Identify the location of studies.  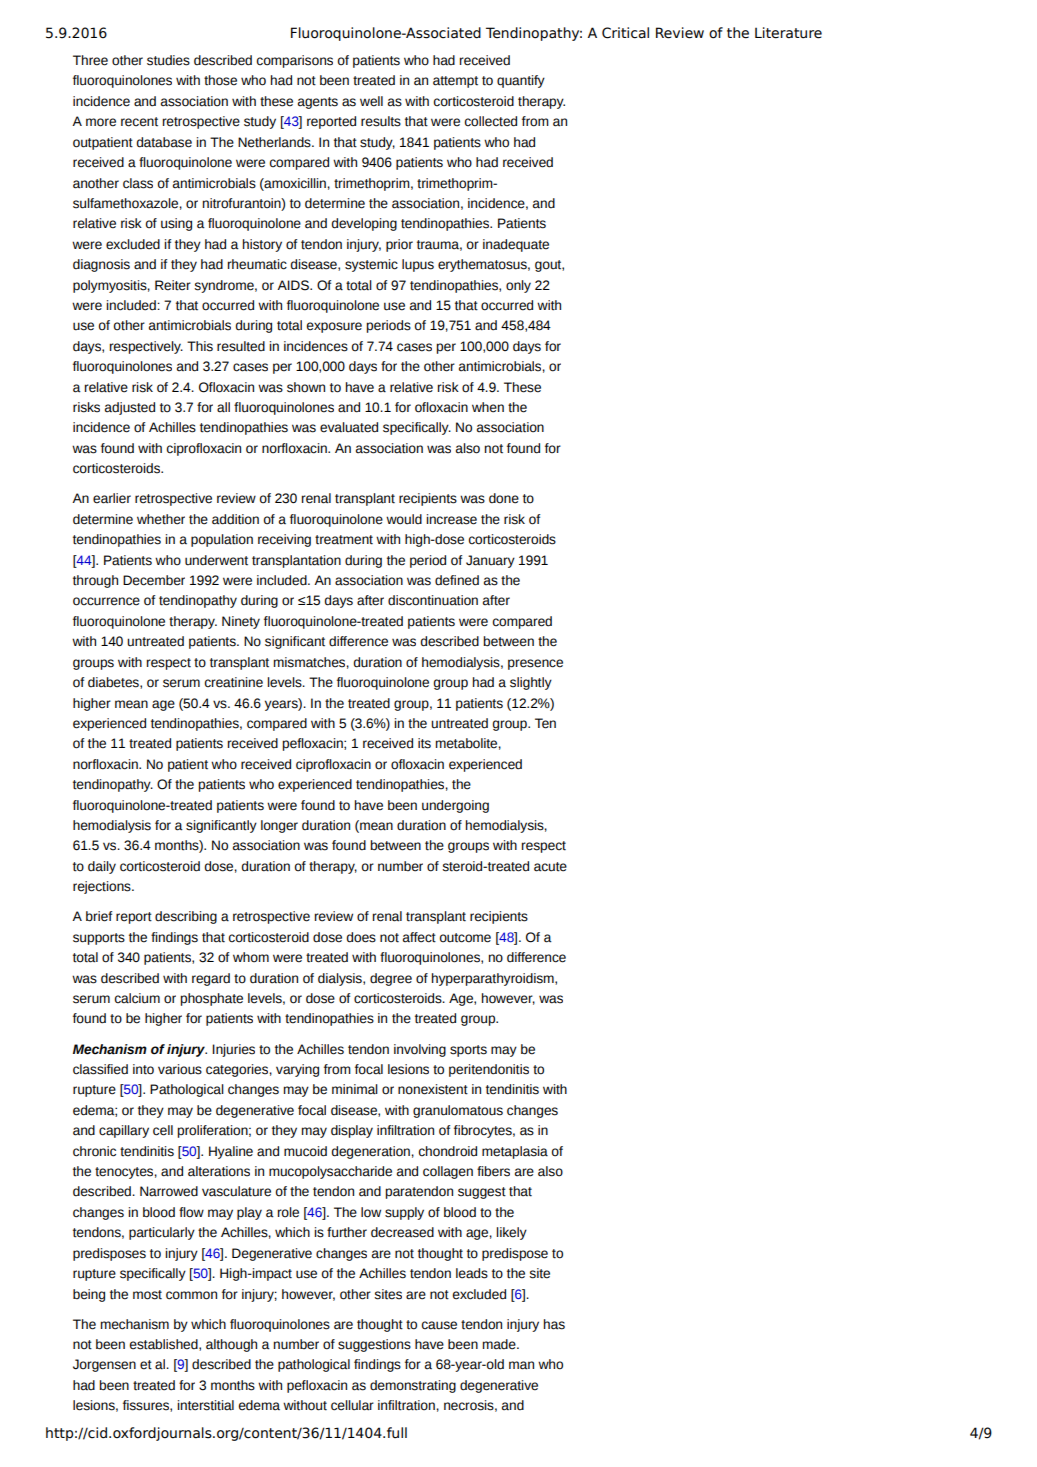
(168, 60).
